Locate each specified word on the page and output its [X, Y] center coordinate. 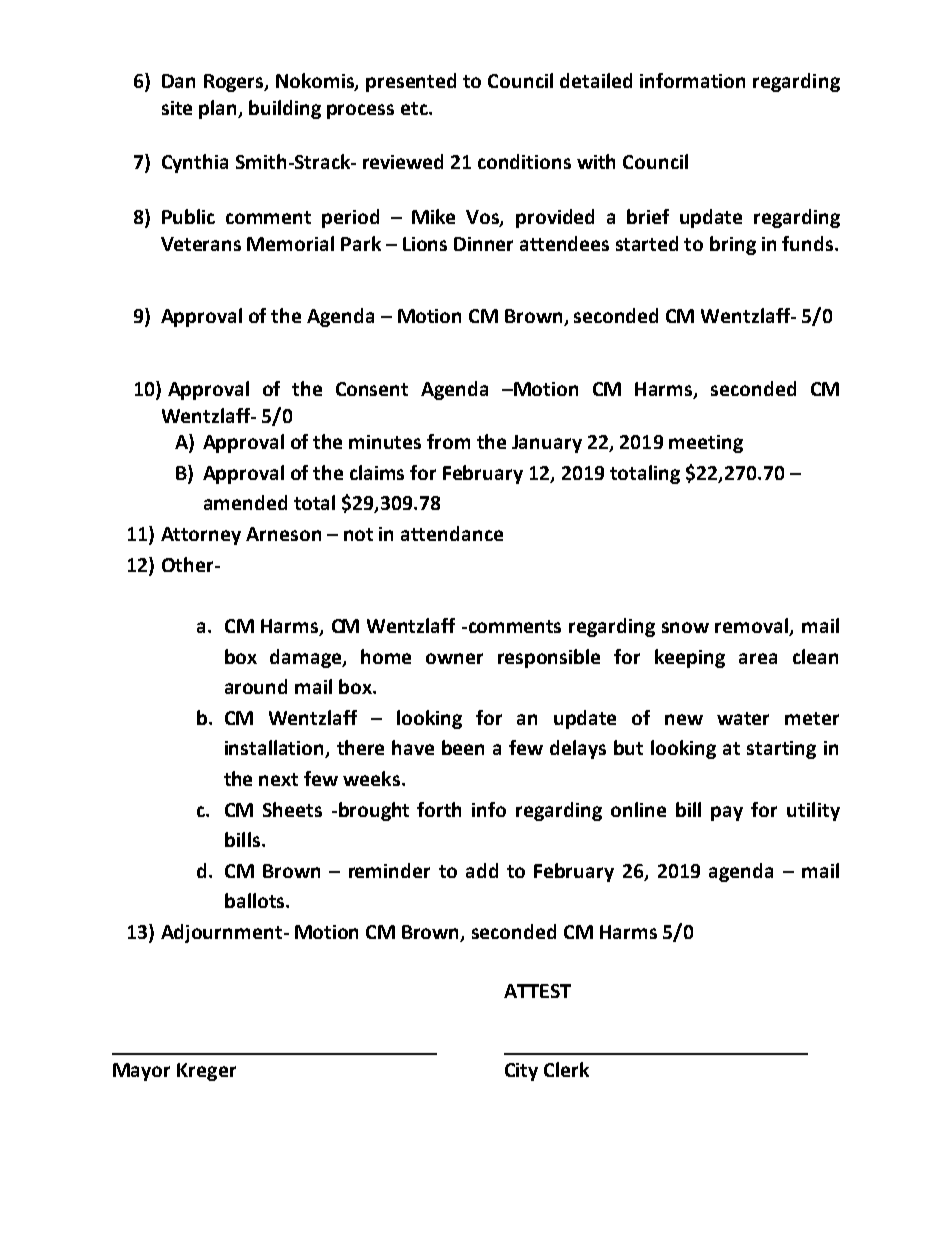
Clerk [566, 1069]
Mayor [141, 1072]
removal [753, 627]
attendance [452, 533]
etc [415, 108]
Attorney [201, 536]
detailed [596, 80]
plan [219, 109]
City [521, 1072]
